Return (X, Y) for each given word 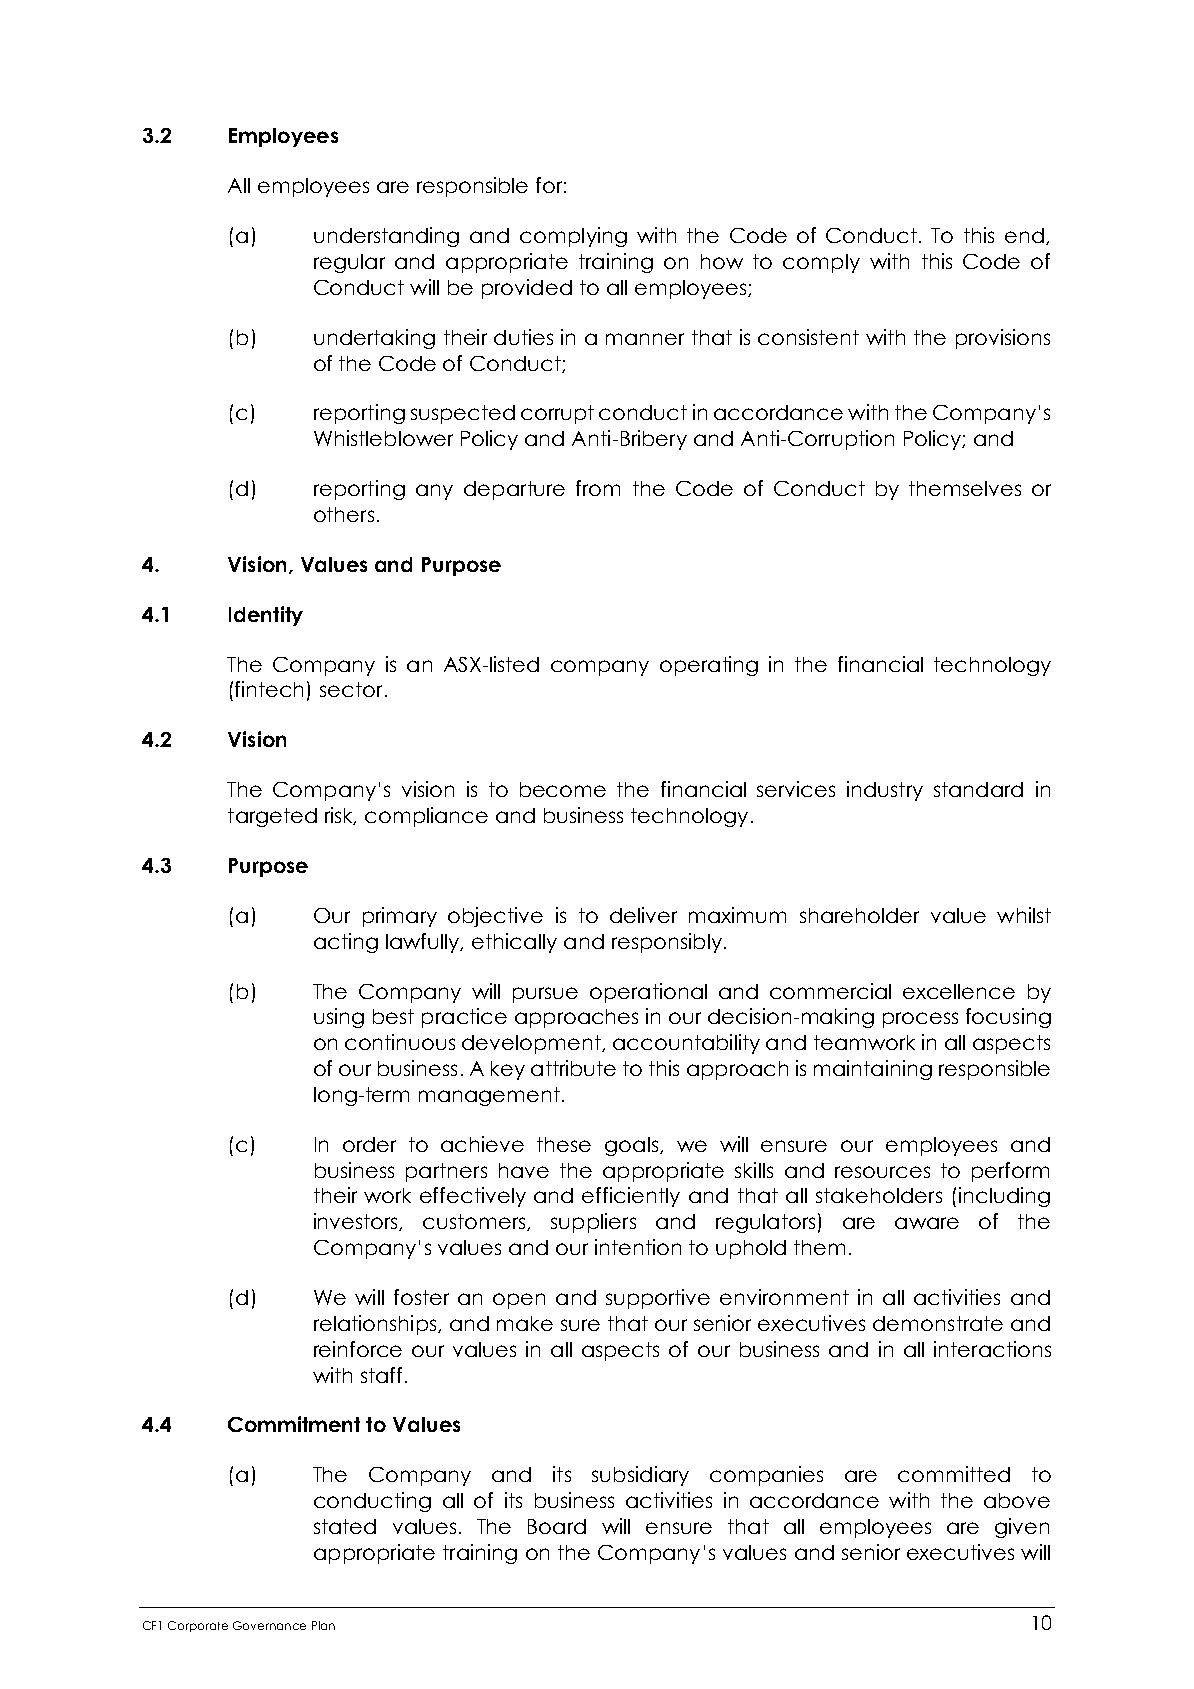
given (1022, 1528)
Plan (323, 1625)
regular (349, 263)
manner (645, 339)
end (1024, 235)
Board (557, 1526)
